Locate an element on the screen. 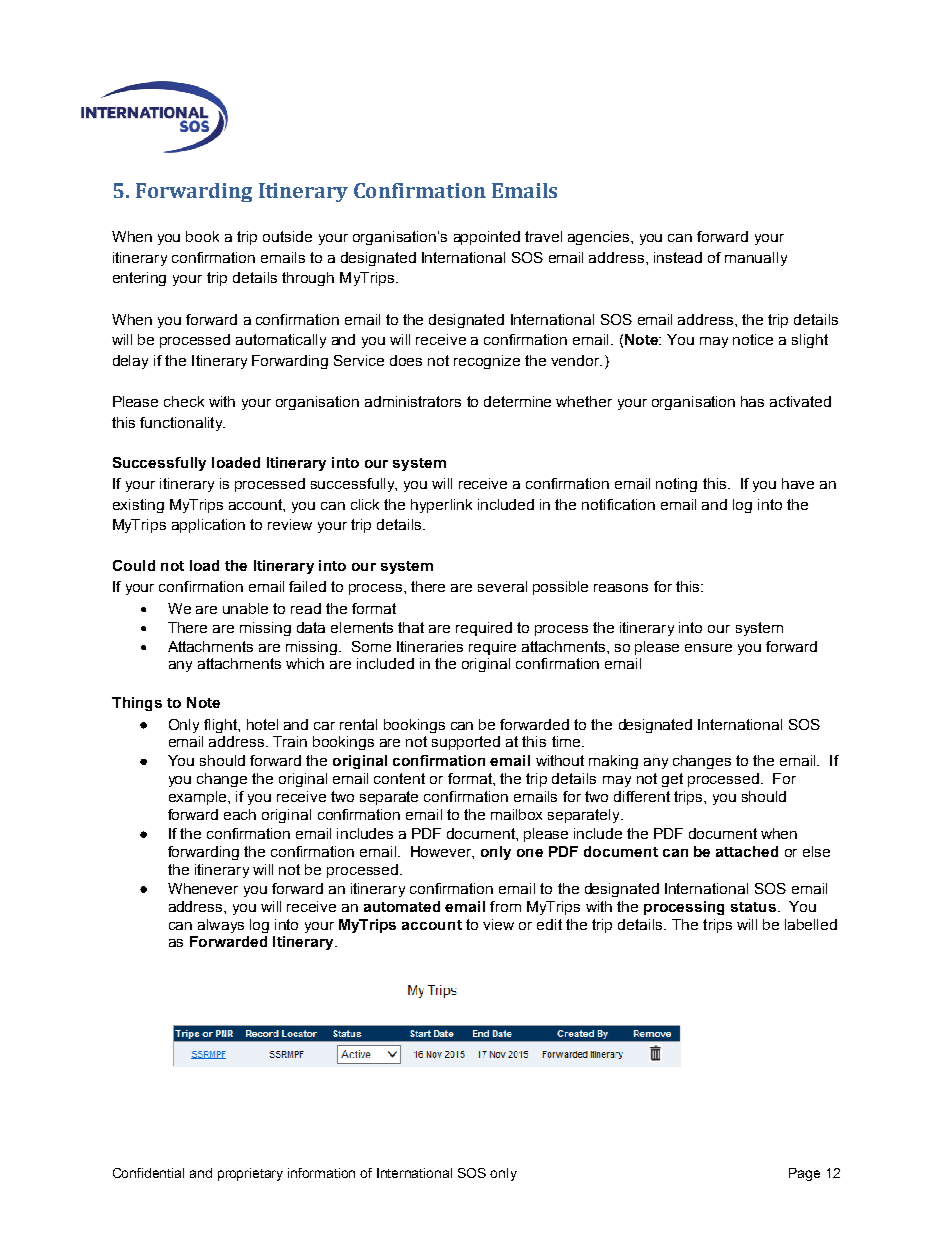  one is located at coordinates (530, 853).
